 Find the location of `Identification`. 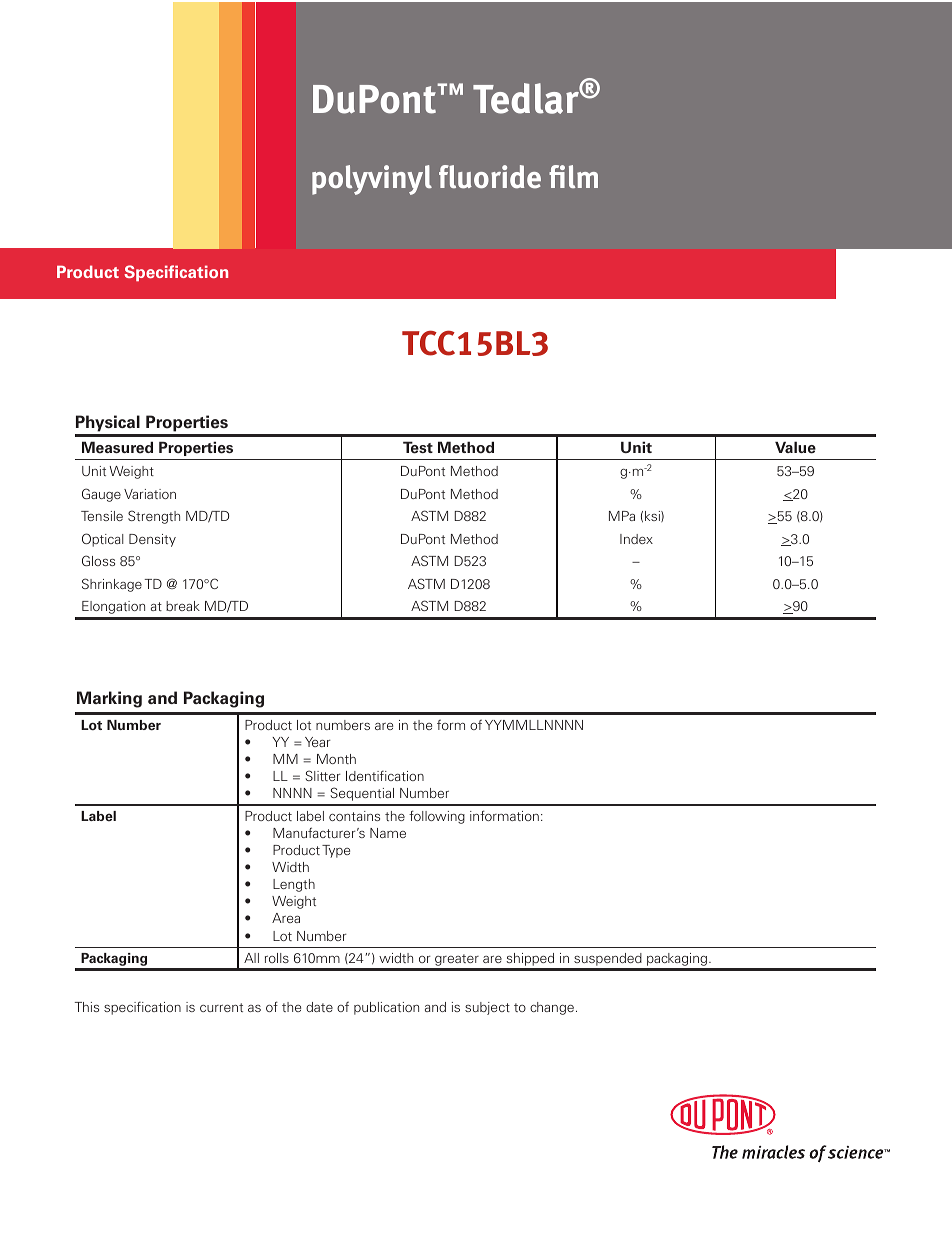

Identification is located at coordinates (385, 775).
